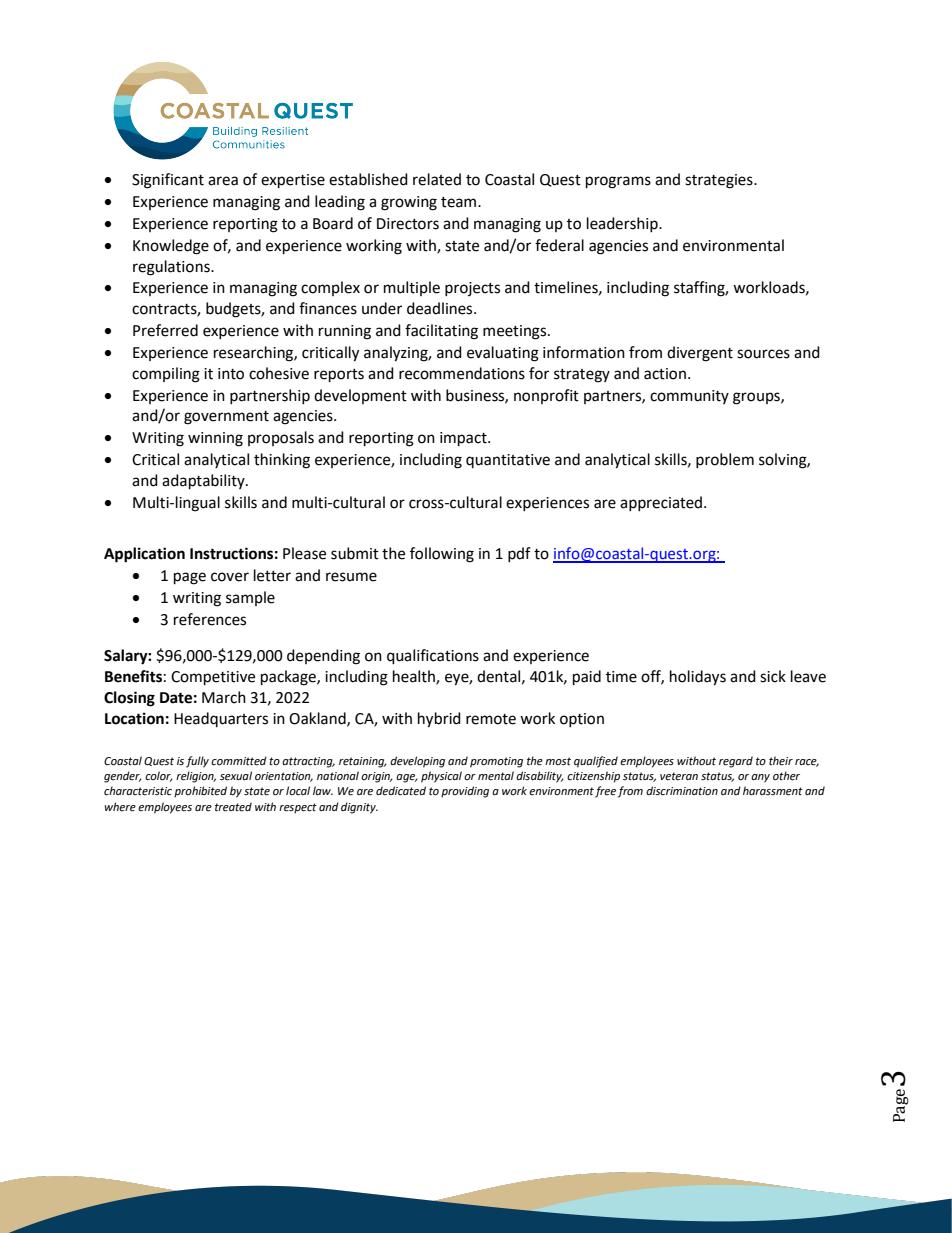 The image size is (952, 1233). What do you see at coordinates (230, 577) in the document?
I see `cover` at bounding box center [230, 577].
